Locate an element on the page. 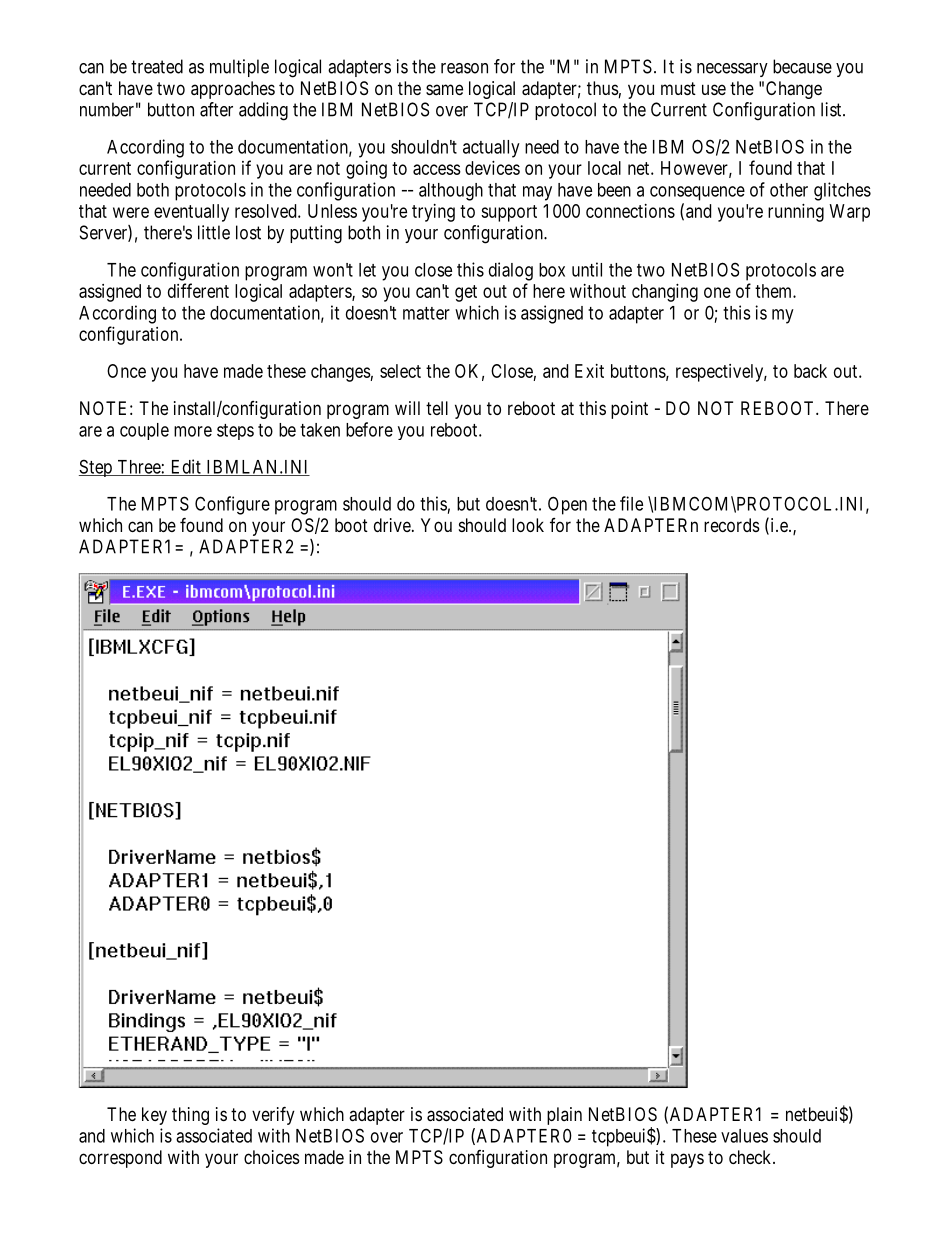 The width and height of the page is (952, 1233). Configure is located at coordinates (232, 505).
